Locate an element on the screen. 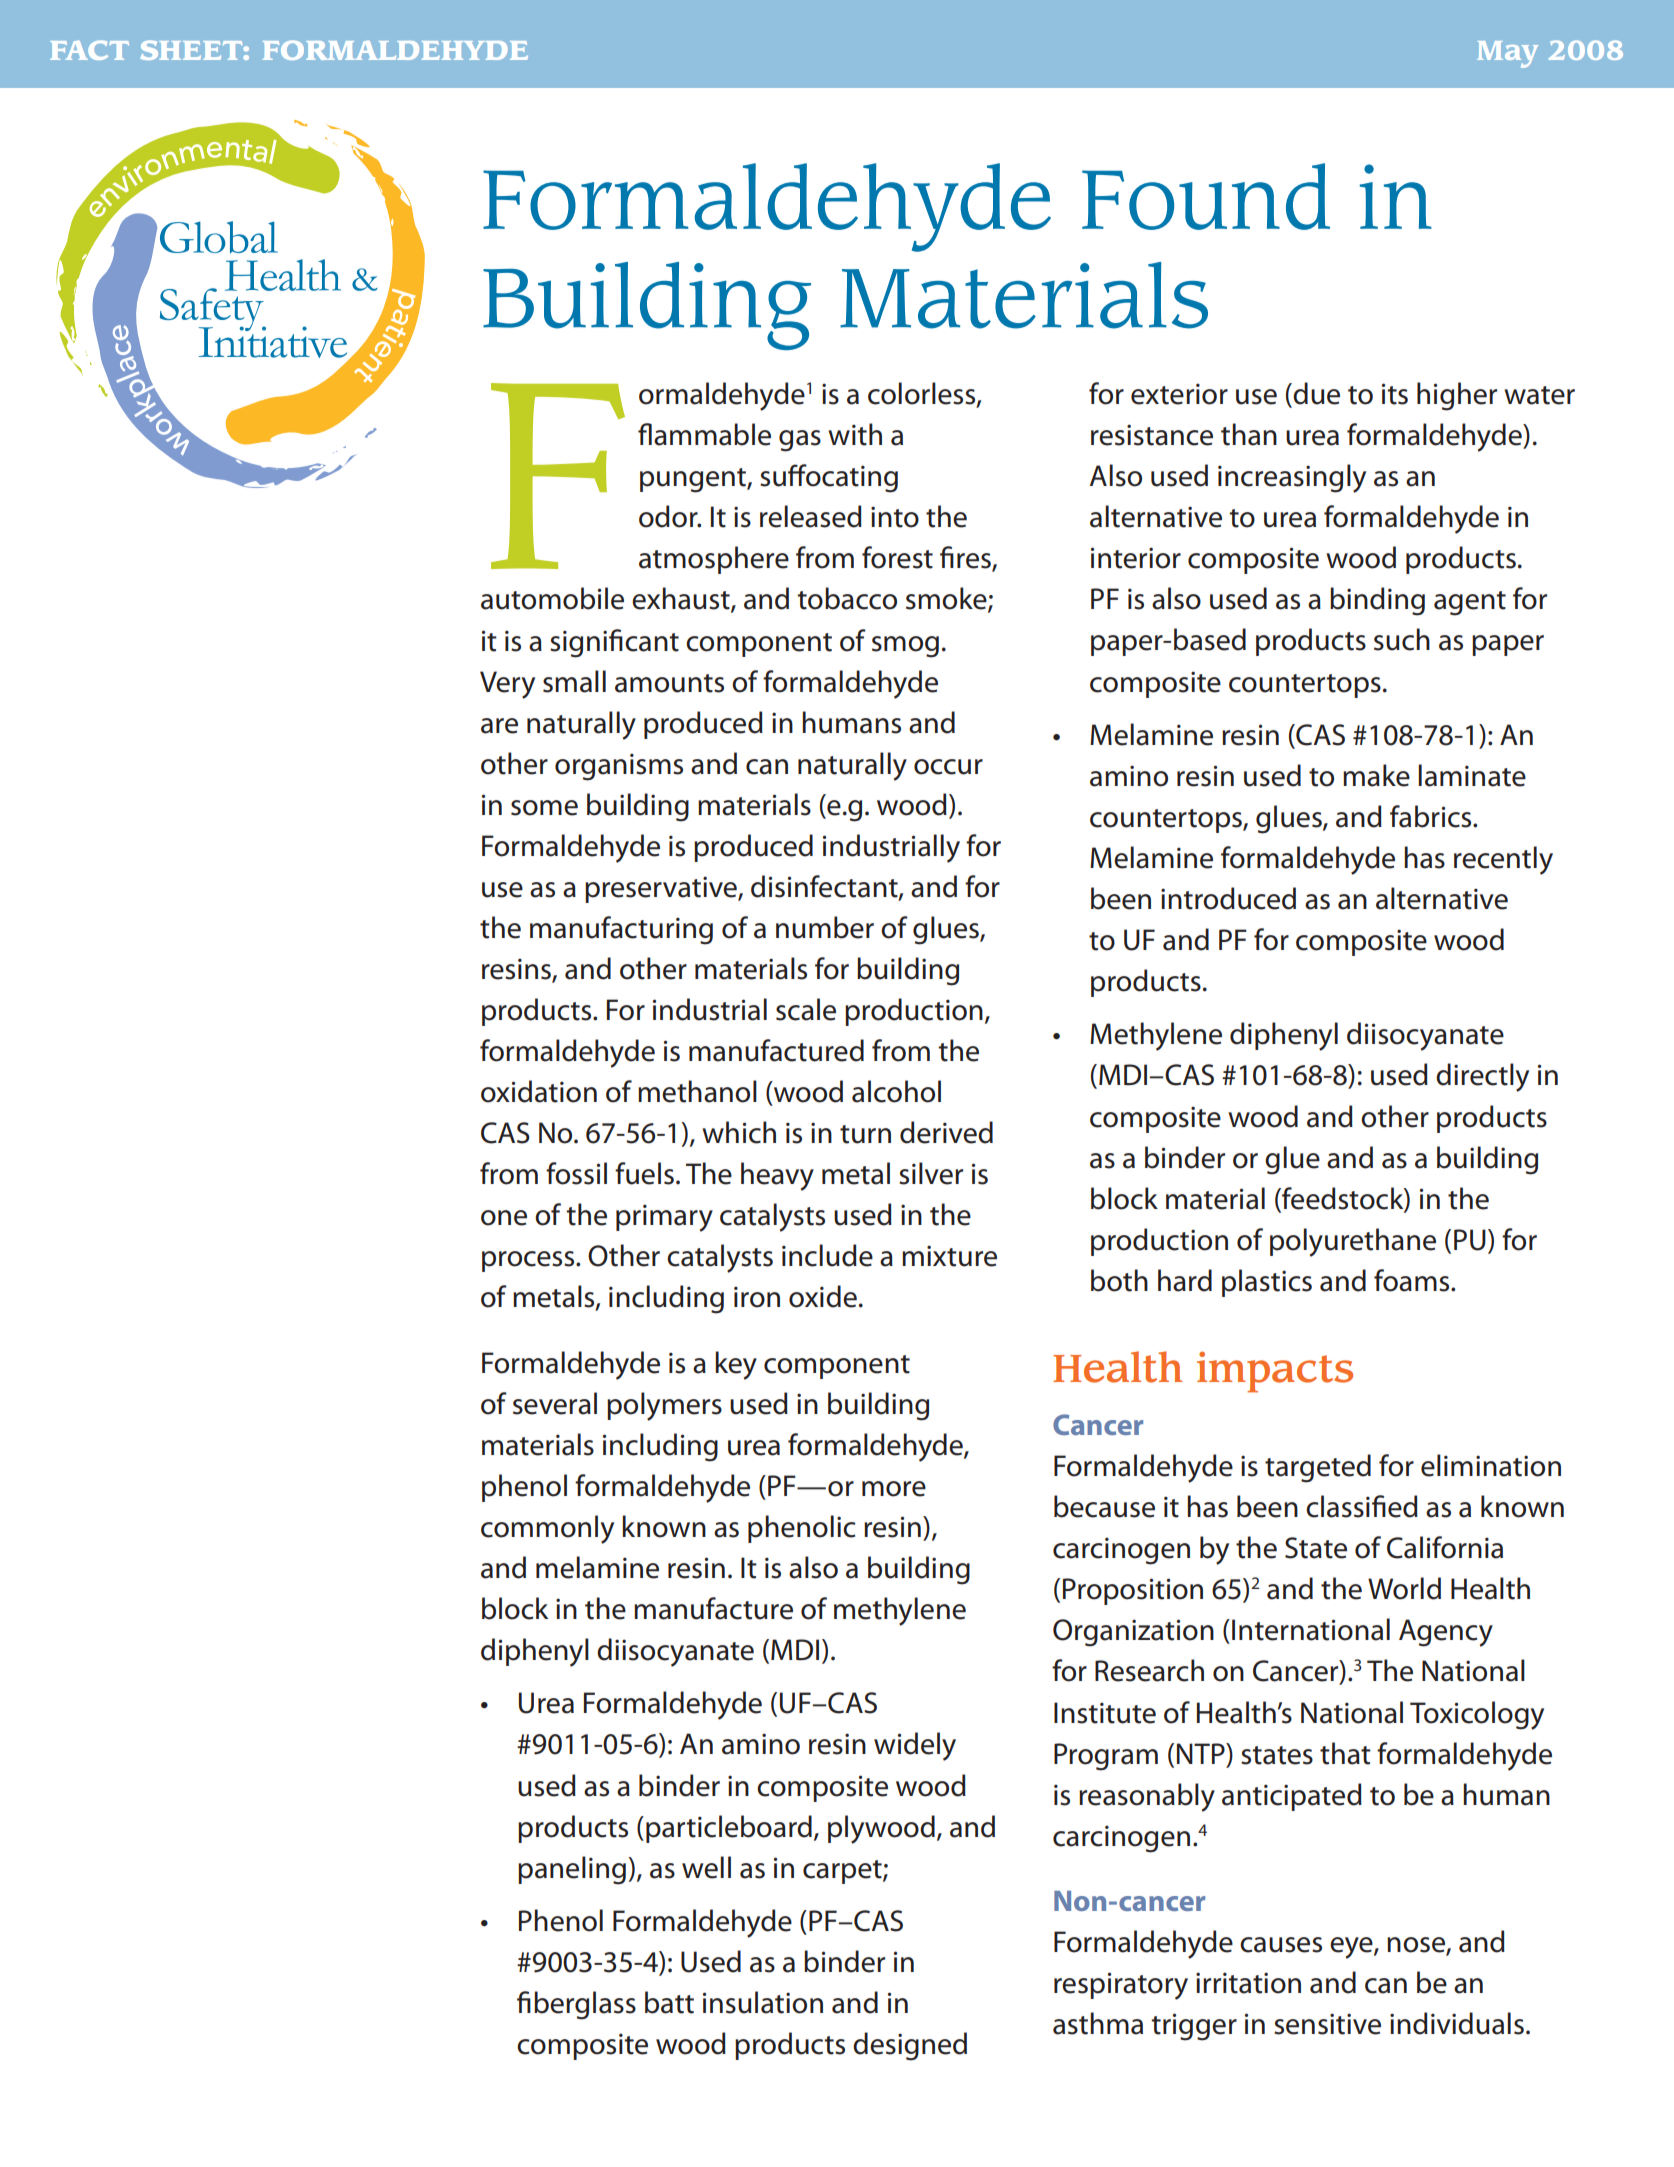  foams is located at coordinates (1413, 1280).
